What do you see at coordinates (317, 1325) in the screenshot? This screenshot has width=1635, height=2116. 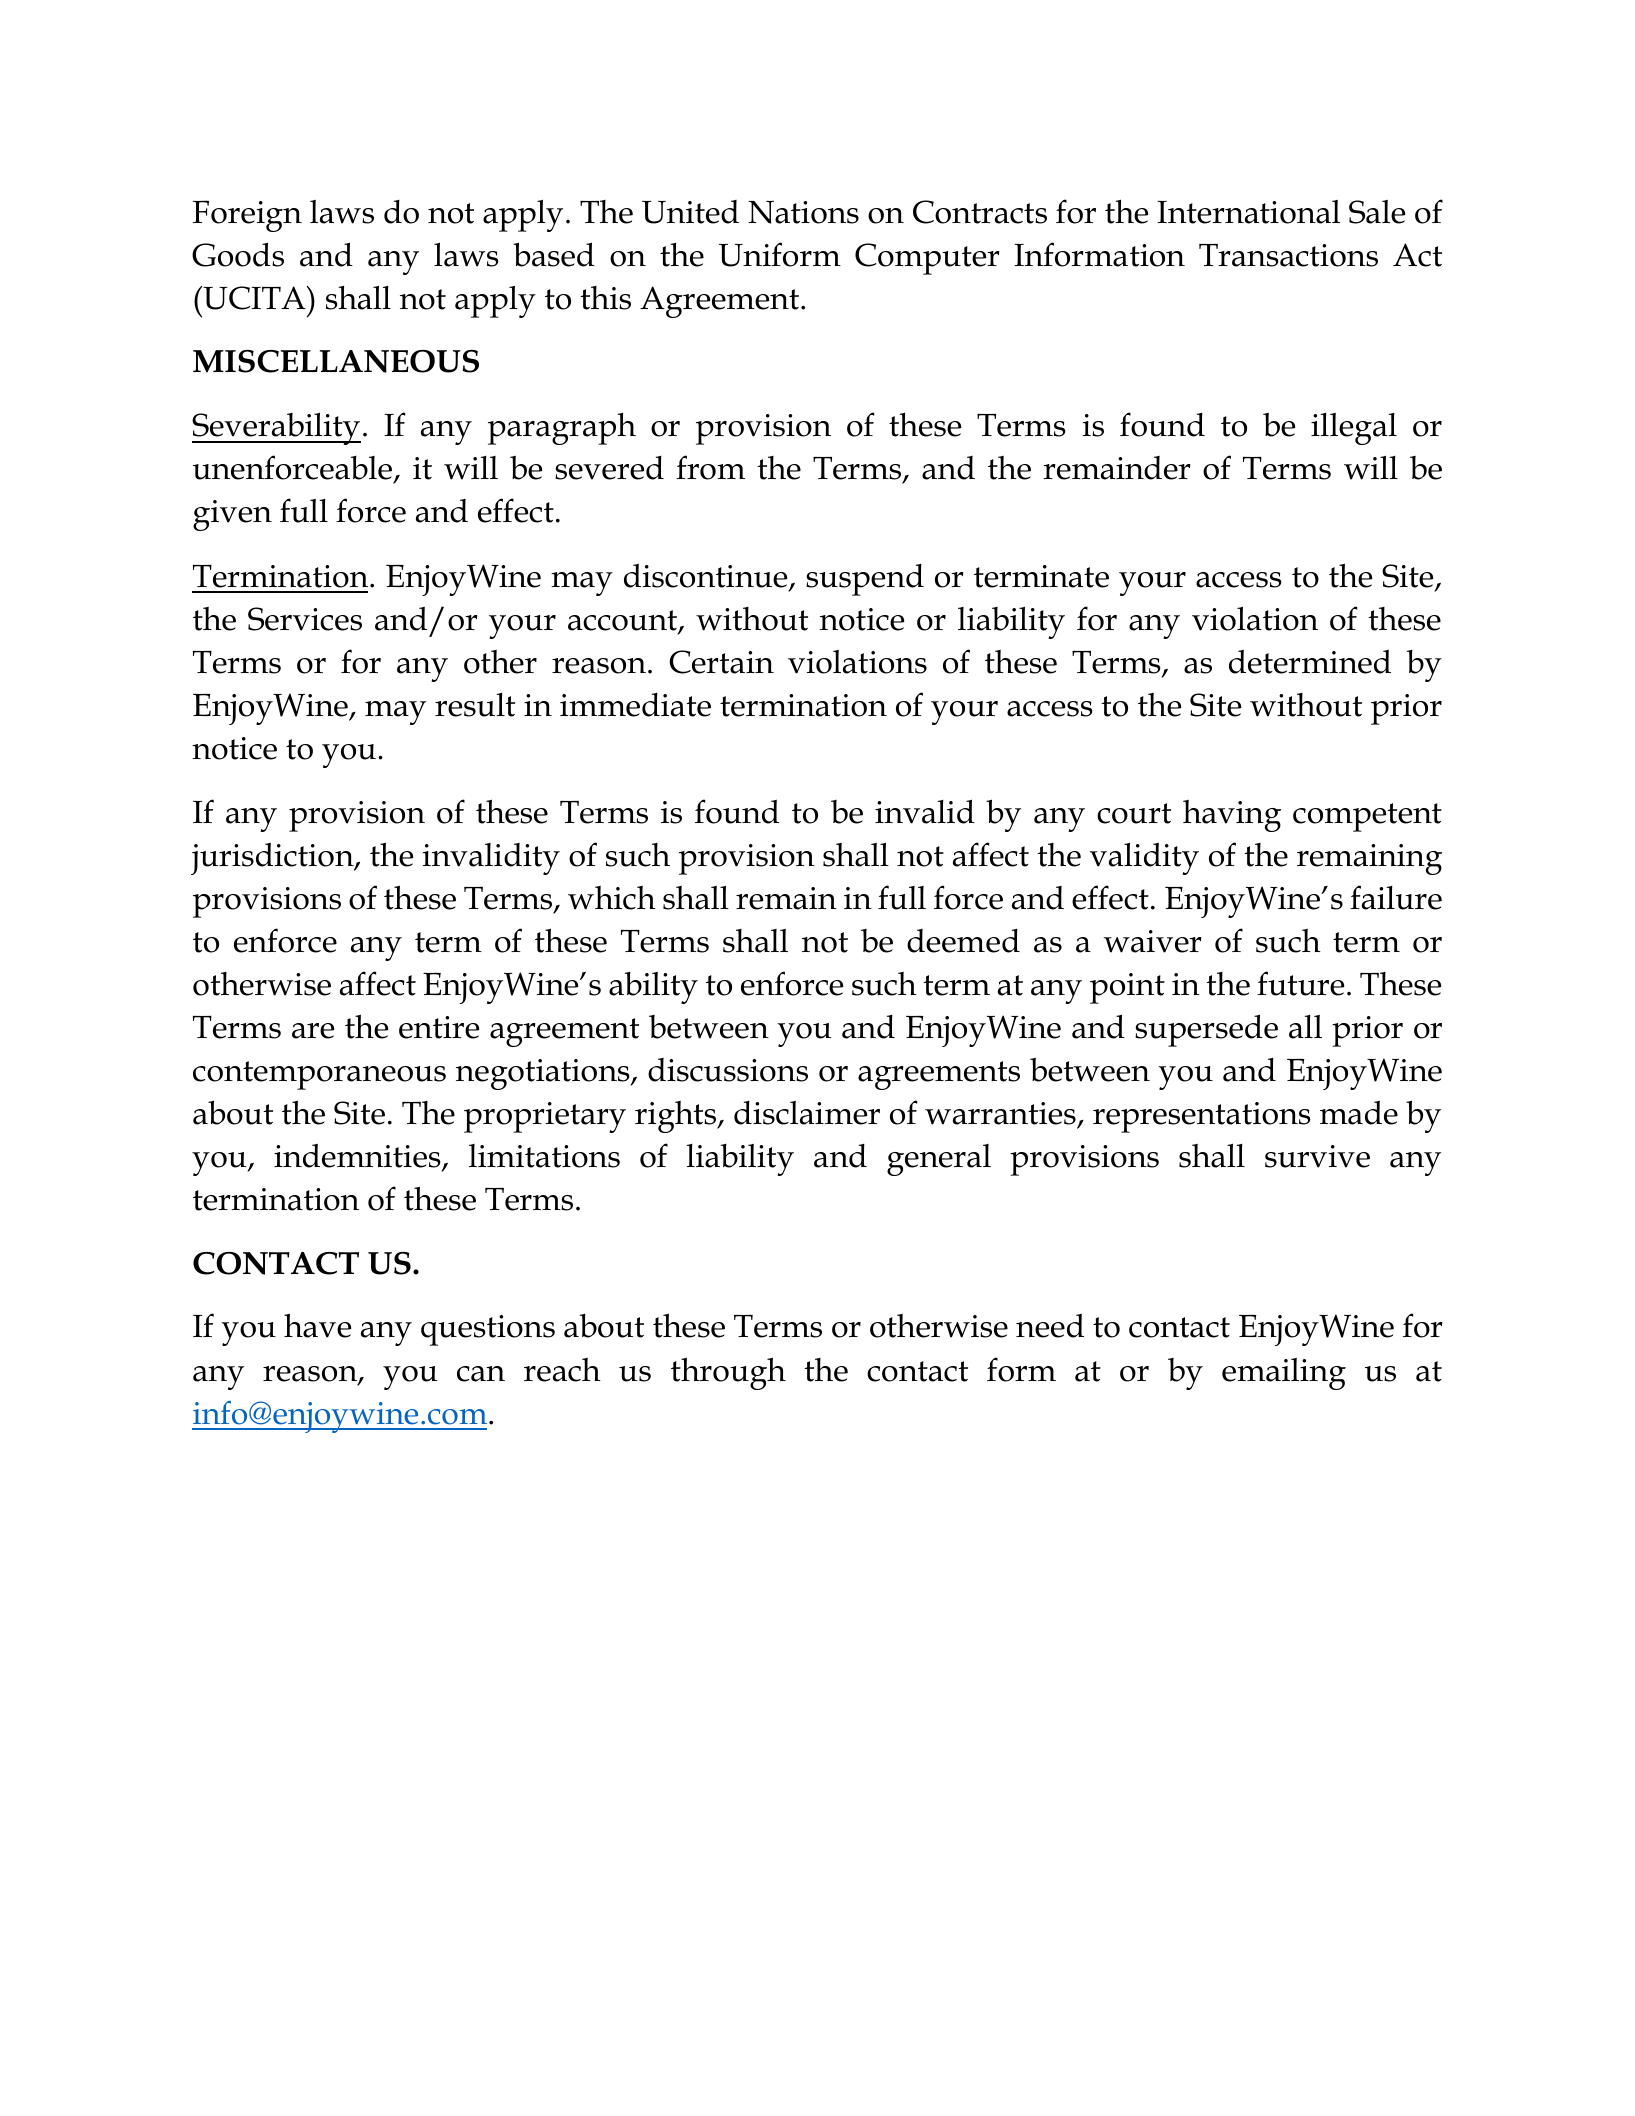 I see `have` at bounding box center [317, 1325].
